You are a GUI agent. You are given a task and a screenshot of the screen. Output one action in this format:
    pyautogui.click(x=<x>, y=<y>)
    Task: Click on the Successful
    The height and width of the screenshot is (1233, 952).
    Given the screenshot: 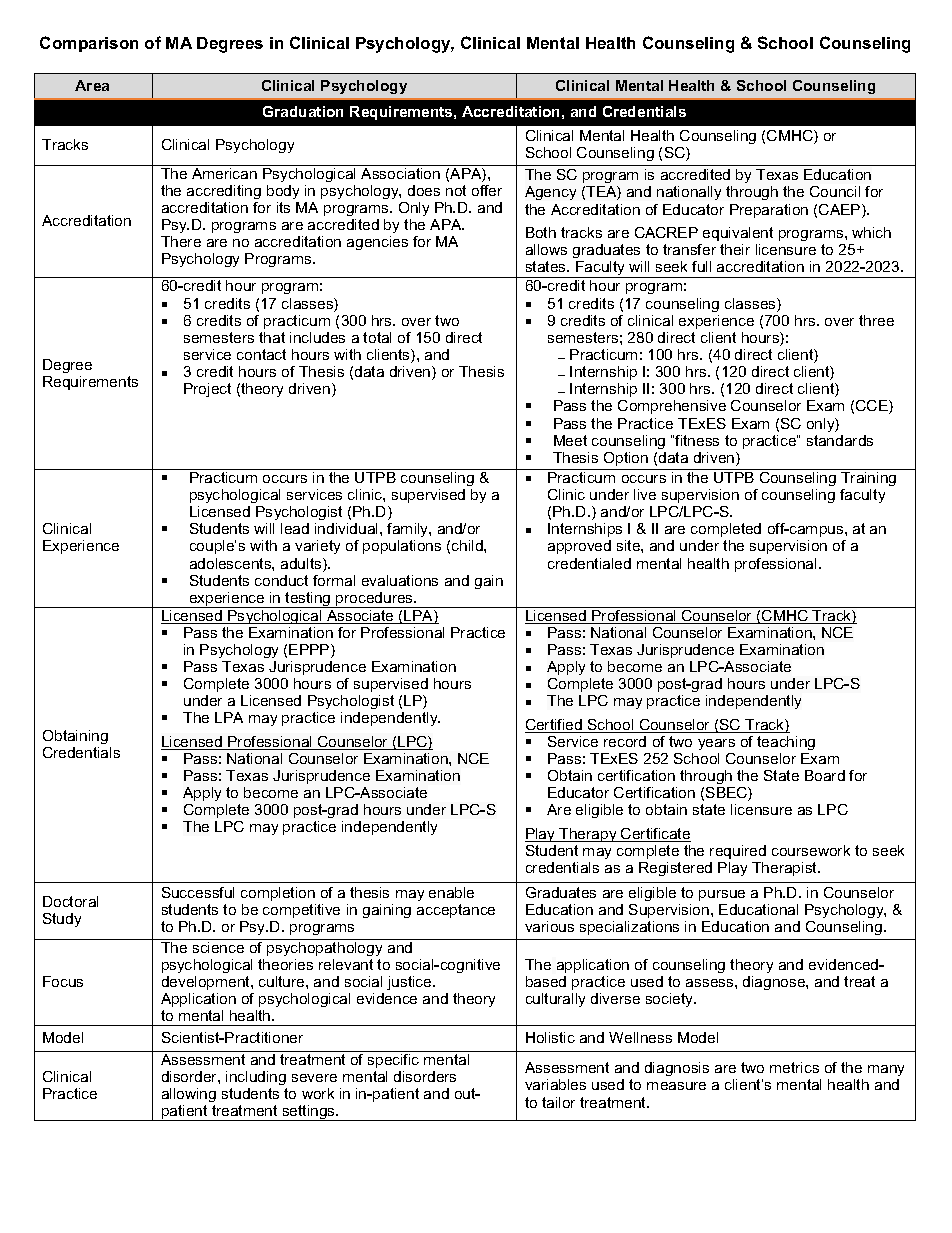 What is the action you would take?
    pyautogui.click(x=198, y=892)
